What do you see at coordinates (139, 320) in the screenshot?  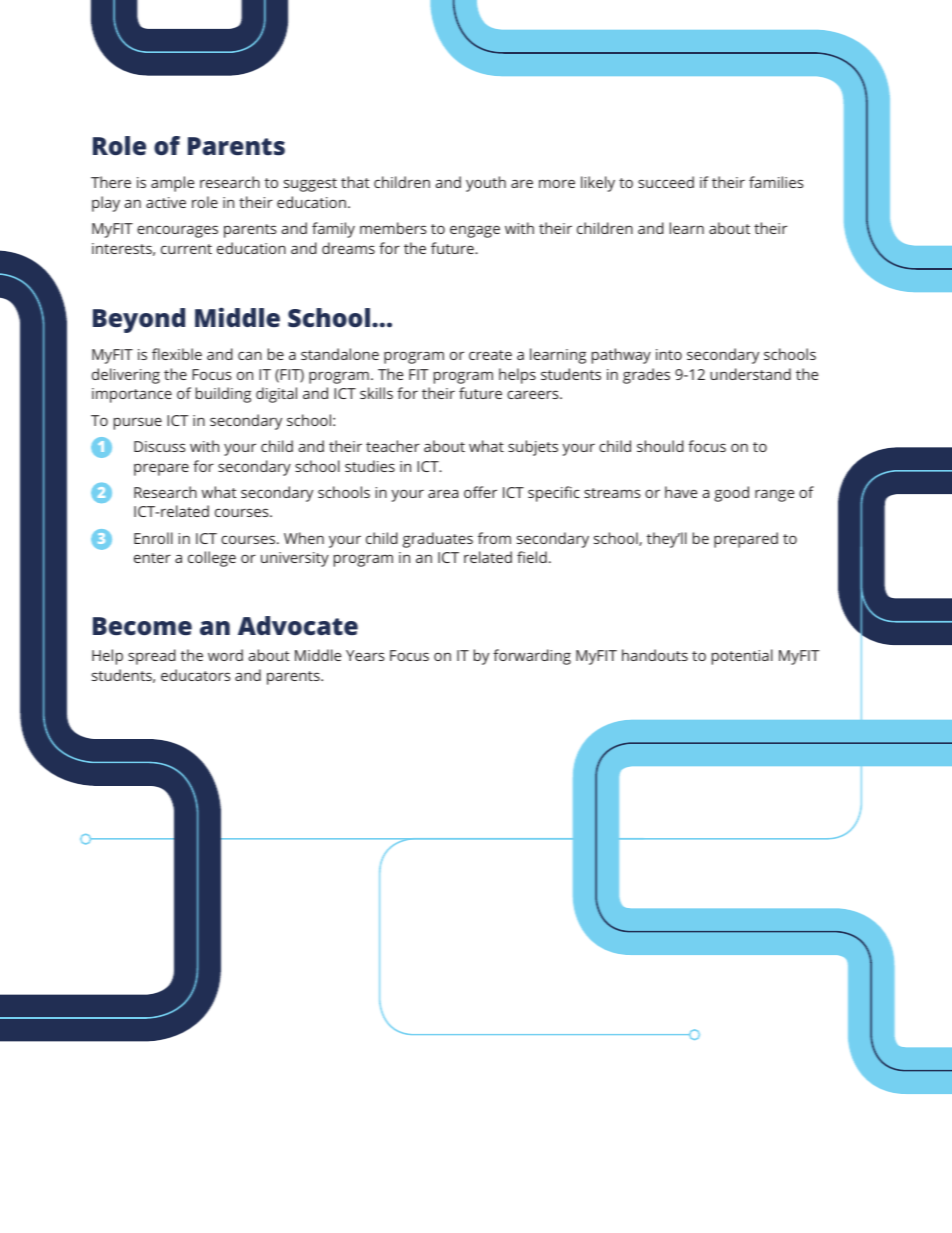 I see `Beyond` at bounding box center [139, 320].
